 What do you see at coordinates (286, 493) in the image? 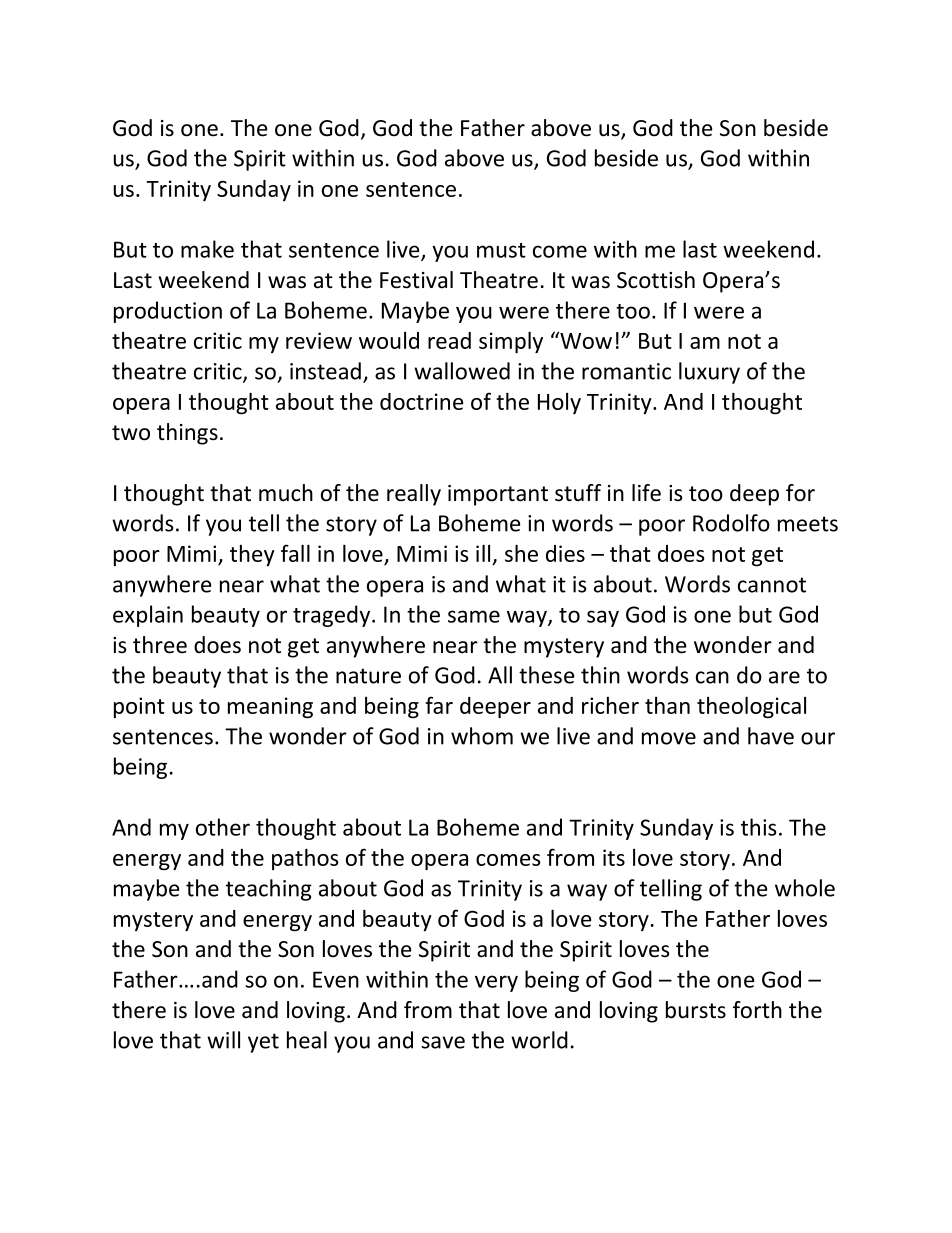
I see `much` at bounding box center [286, 493].
